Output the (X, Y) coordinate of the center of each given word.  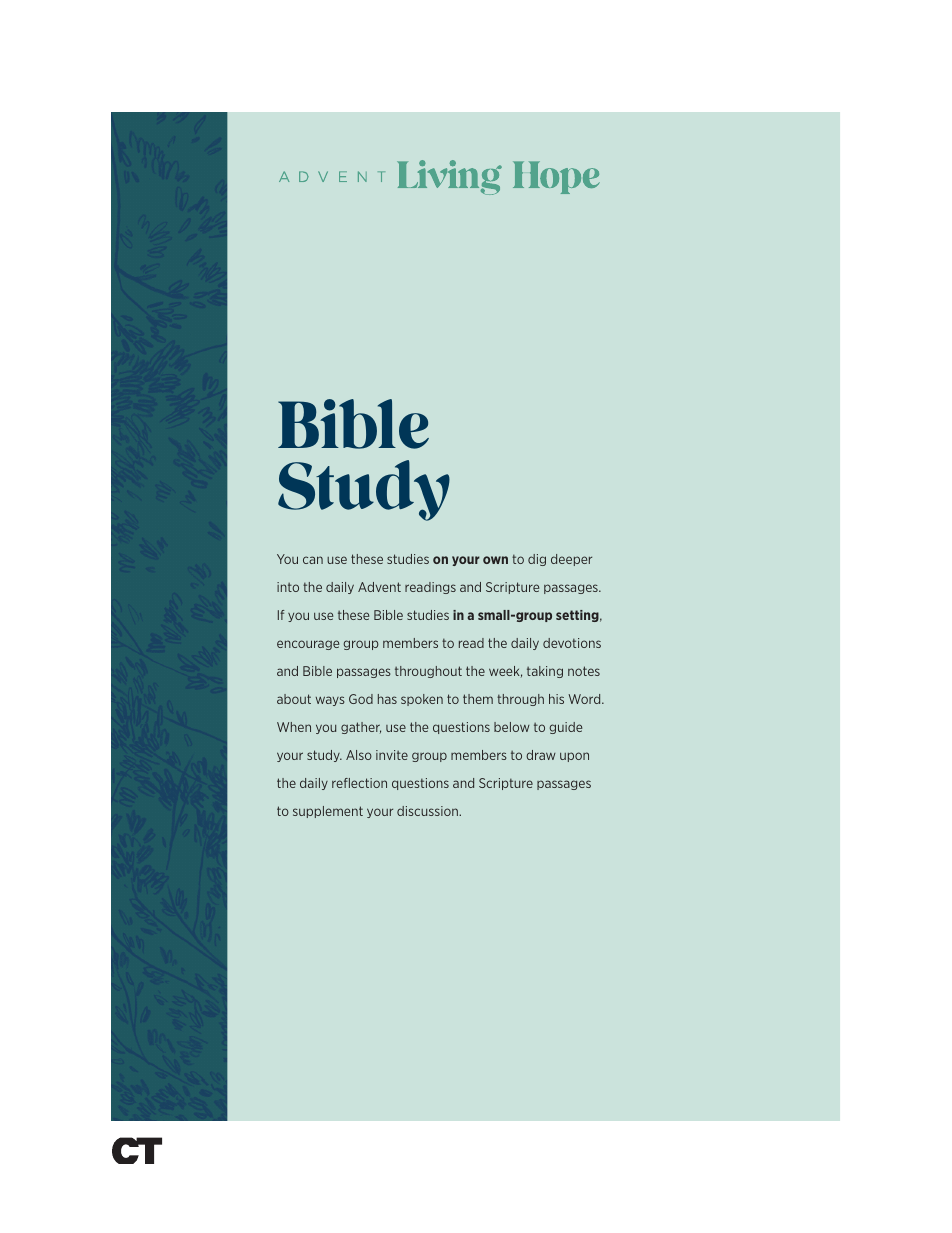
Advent (379, 587)
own (495, 560)
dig (537, 560)
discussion (428, 811)
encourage (308, 645)
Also (359, 755)
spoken (422, 700)
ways (330, 701)
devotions (572, 643)
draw (541, 755)
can (313, 560)
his (556, 699)
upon (574, 757)
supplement (328, 812)
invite (392, 755)
